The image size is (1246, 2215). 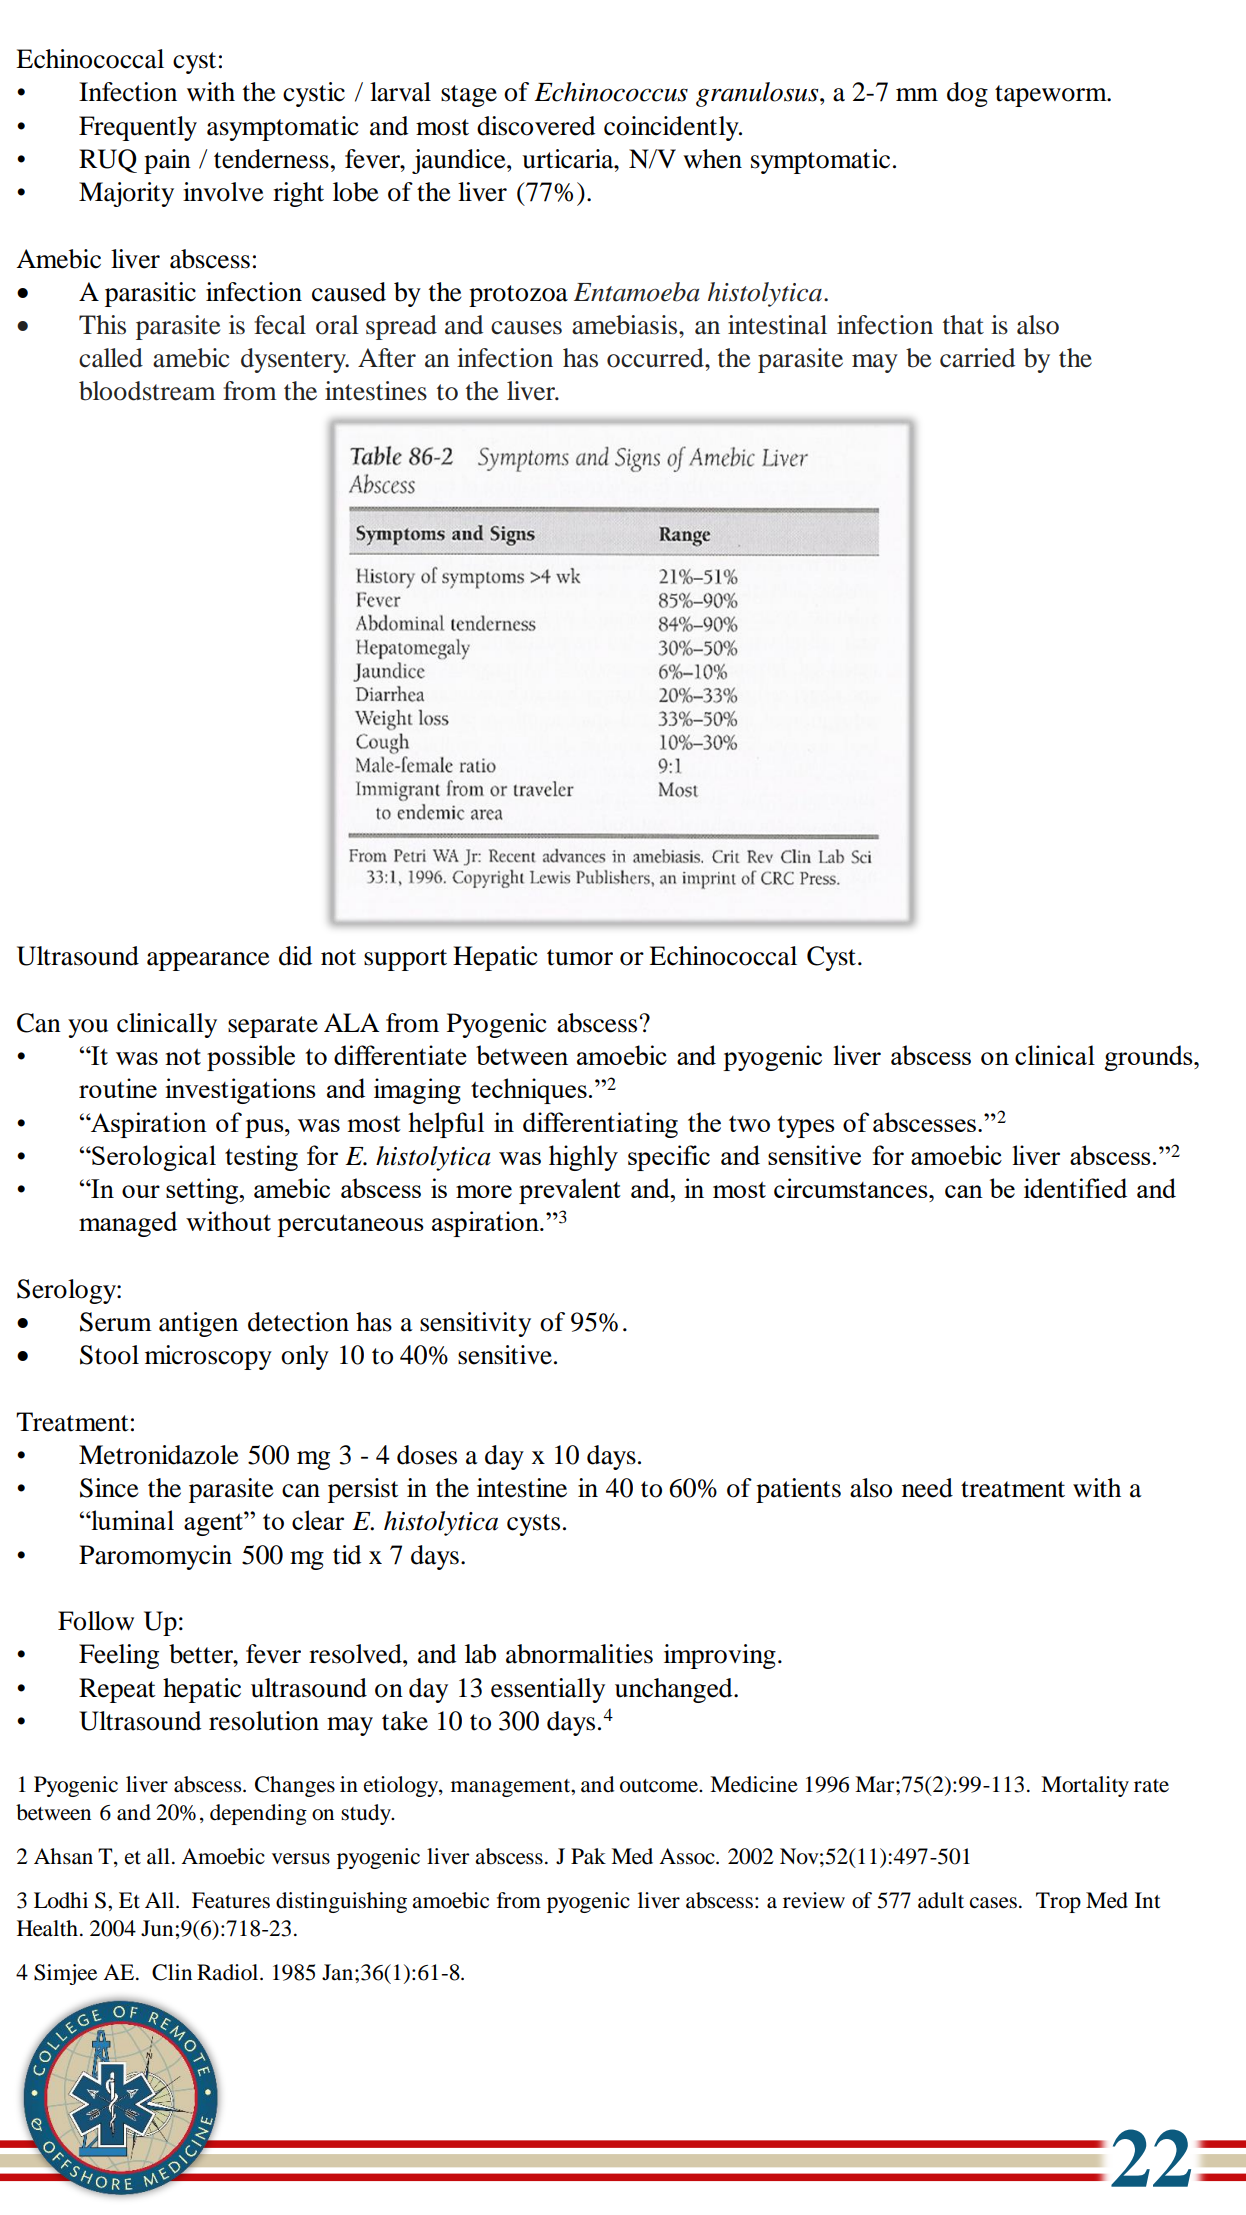 I want to click on grounds, so click(x=1149, y=1058).
